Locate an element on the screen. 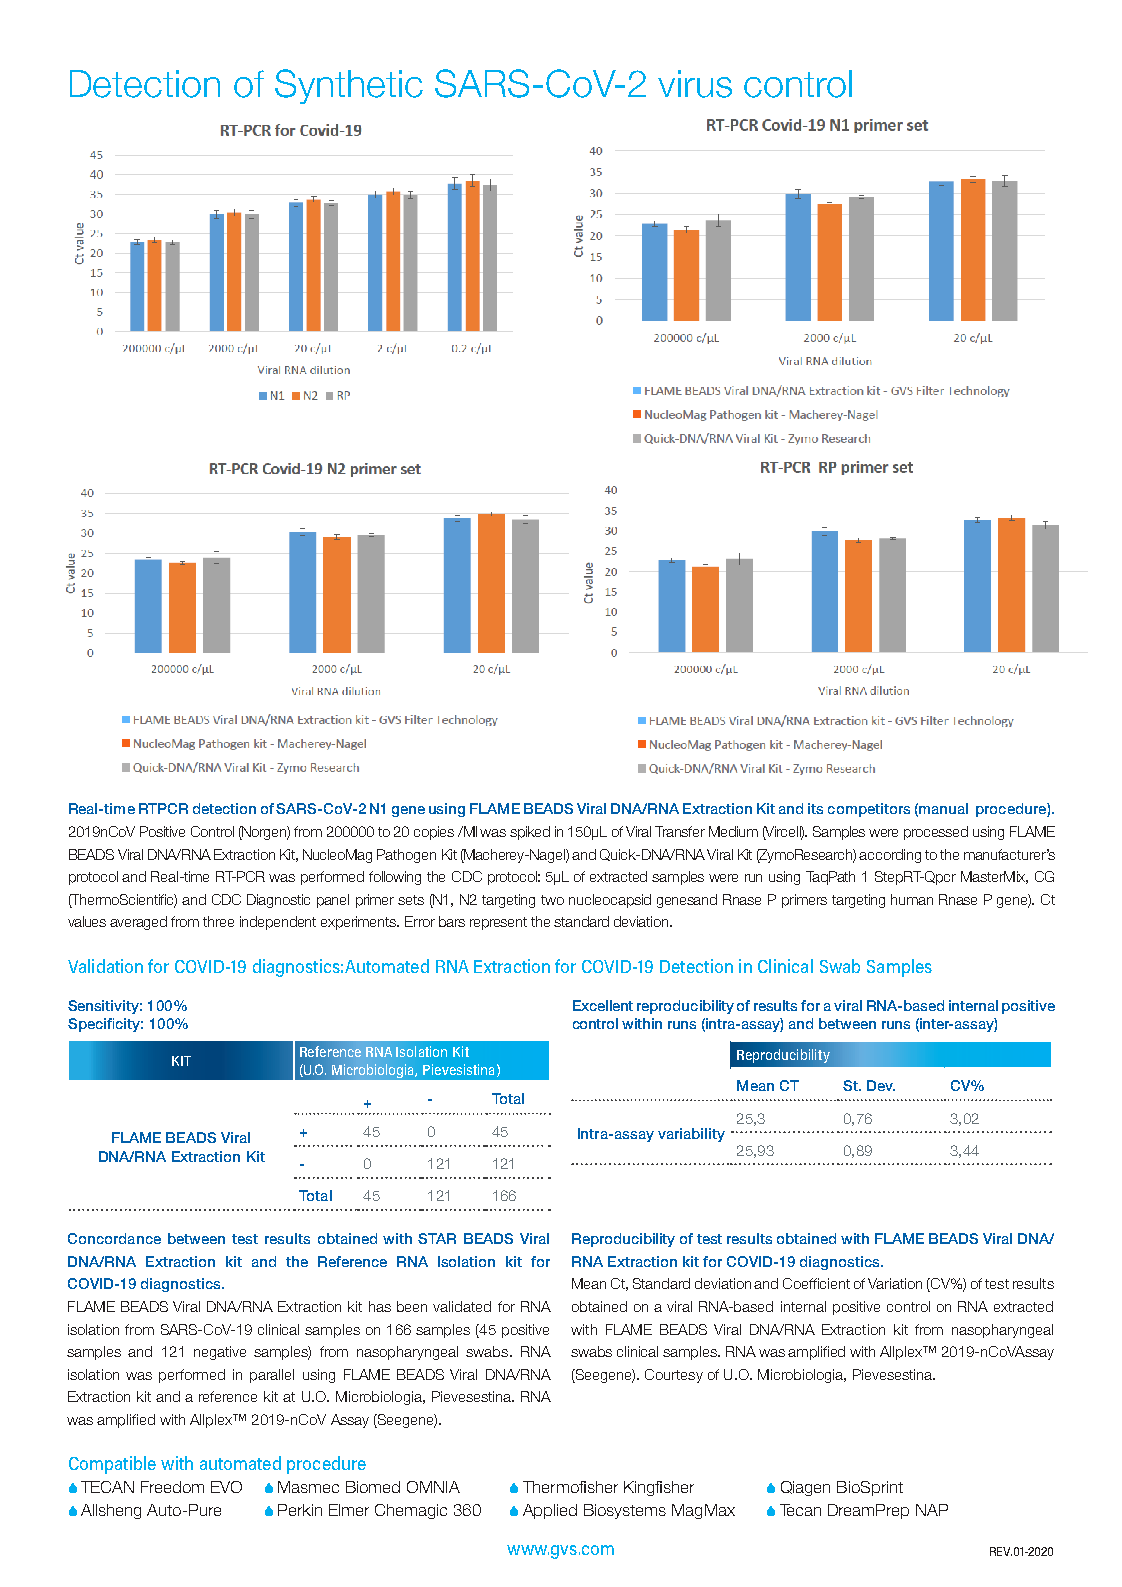  Synthetic is located at coordinates (349, 86).
